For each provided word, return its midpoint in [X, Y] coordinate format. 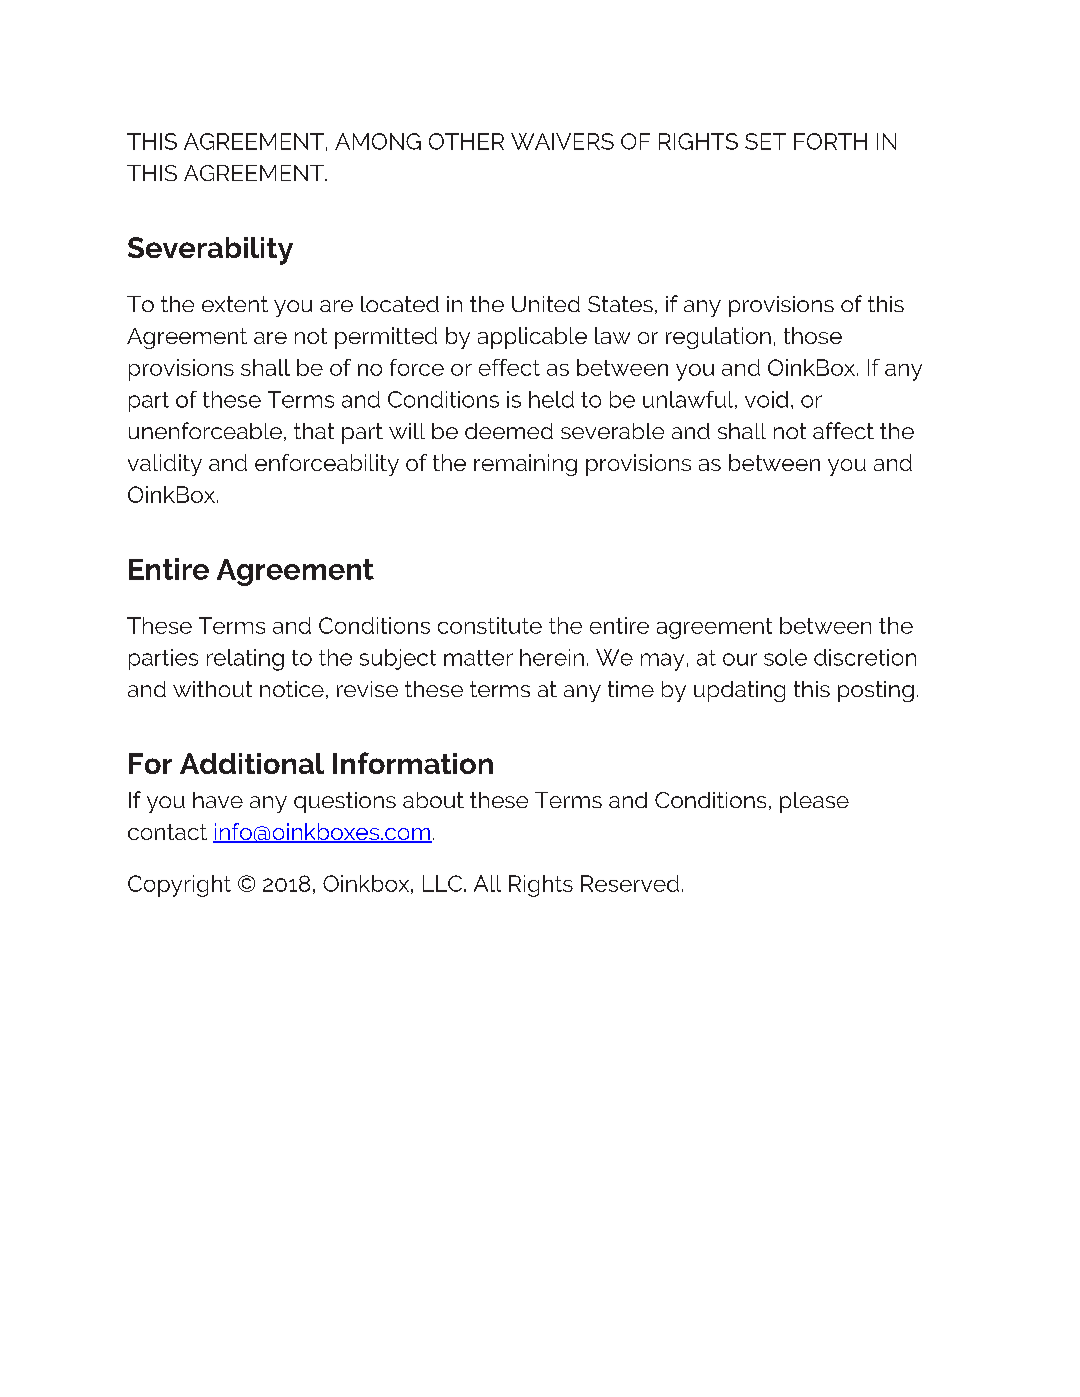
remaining [525, 465]
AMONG [378, 141]
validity [165, 465]
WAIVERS [562, 141]
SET [765, 141]
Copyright [179, 886]
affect [843, 430]
